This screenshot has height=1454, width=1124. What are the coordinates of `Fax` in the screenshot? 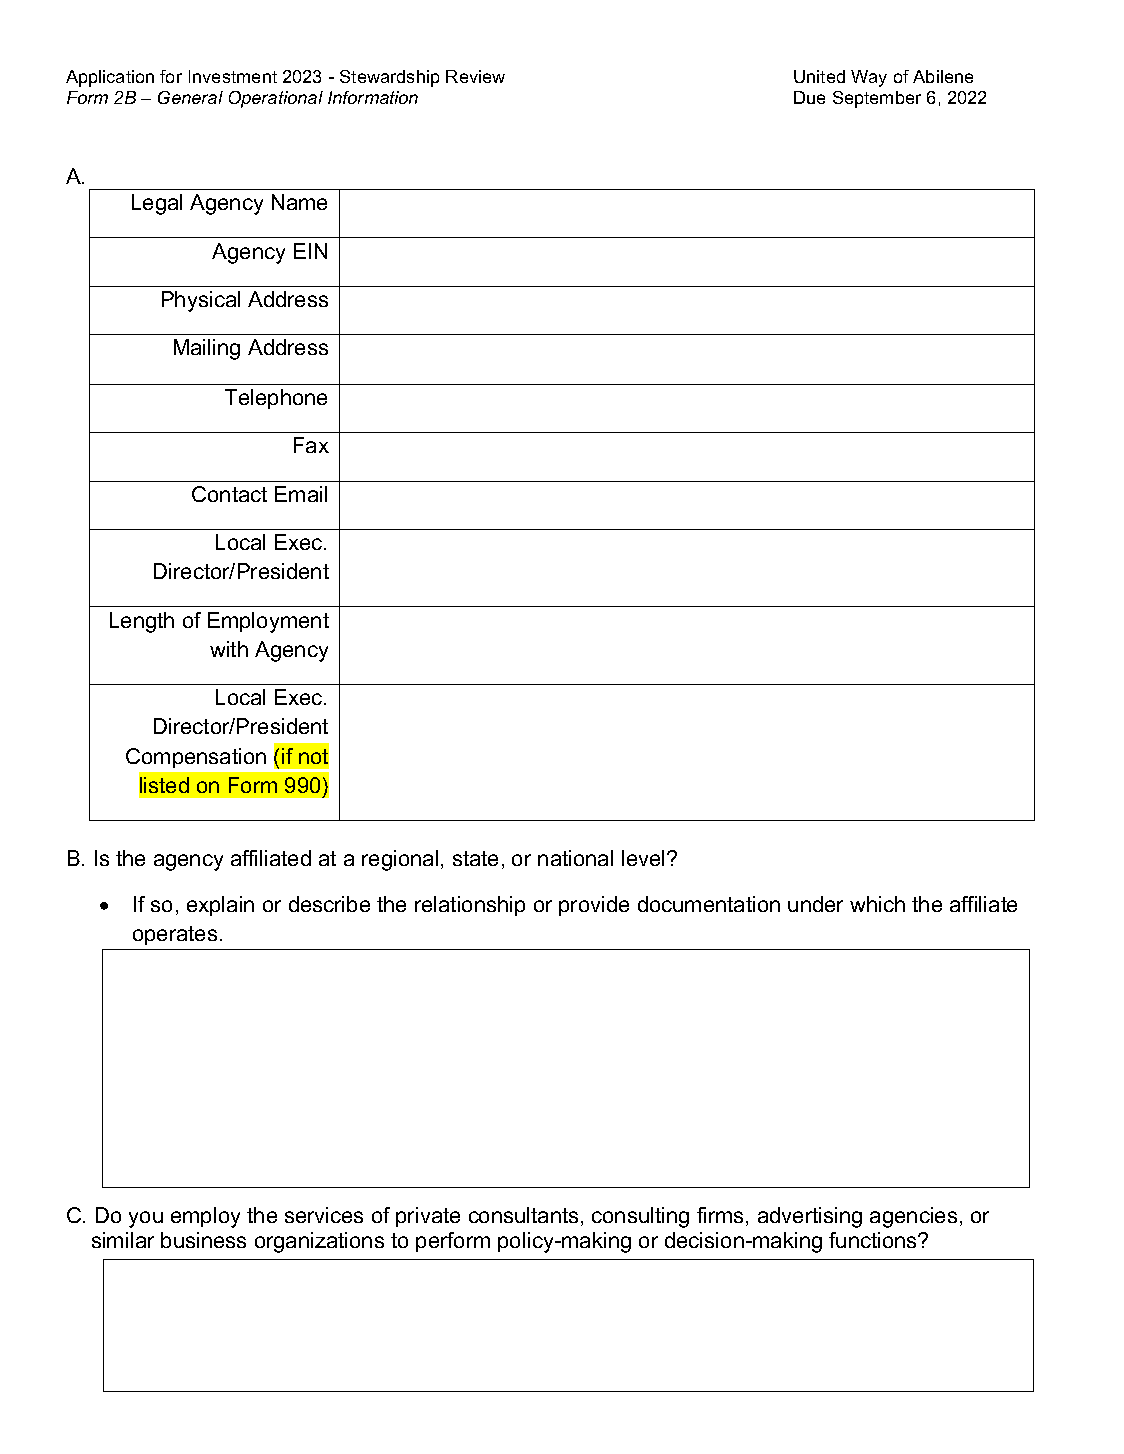 It's located at (311, 445).
